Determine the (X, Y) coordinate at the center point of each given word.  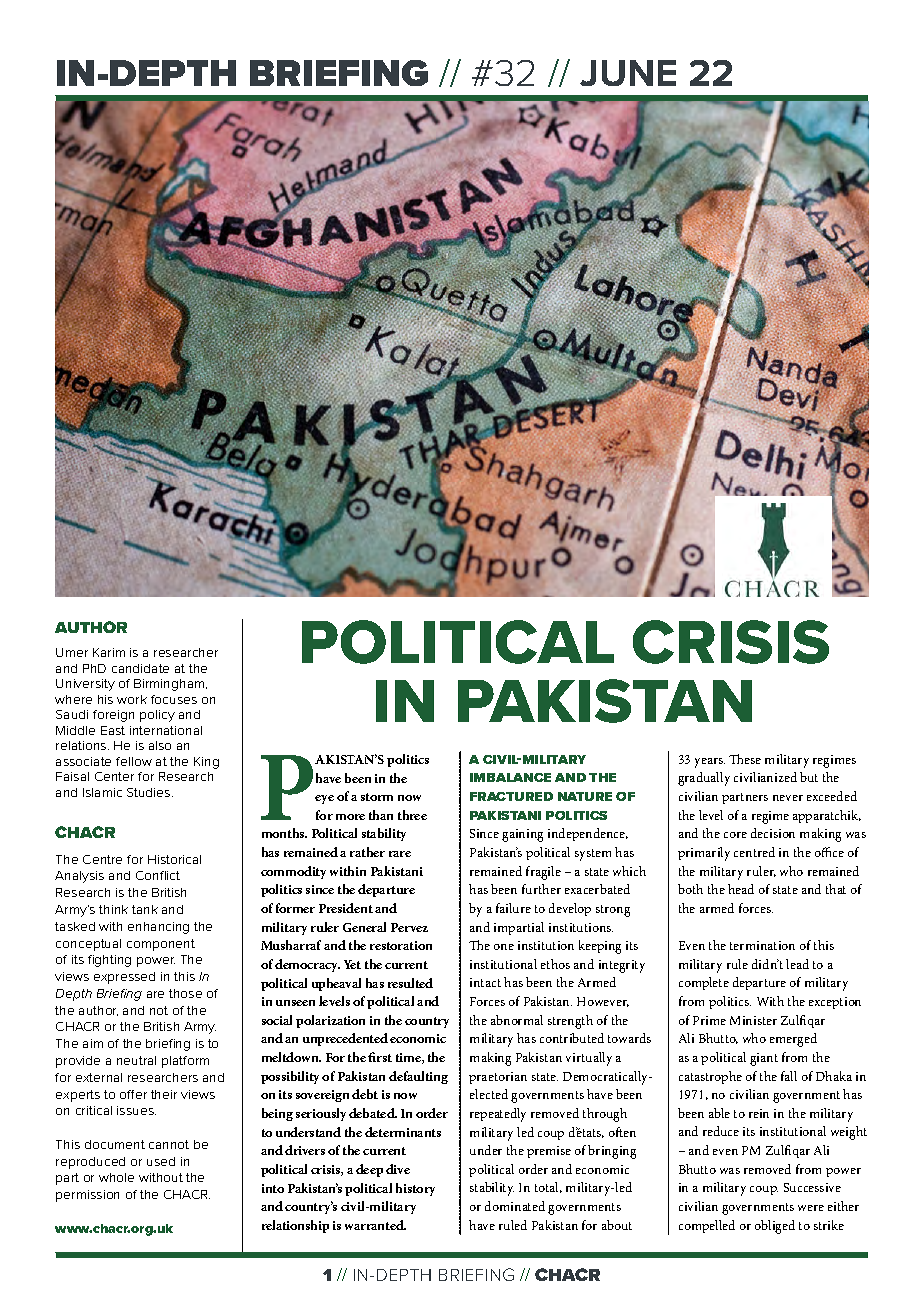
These (745, 759)
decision (773, 833)
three (412, 815)
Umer (72, 652)
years (710, 763)
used (161, 1161)
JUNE (628, 73)
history (415, 1189)
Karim (109, 652)
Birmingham (170, 685)
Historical (174, 859)
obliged (775, 1227)
